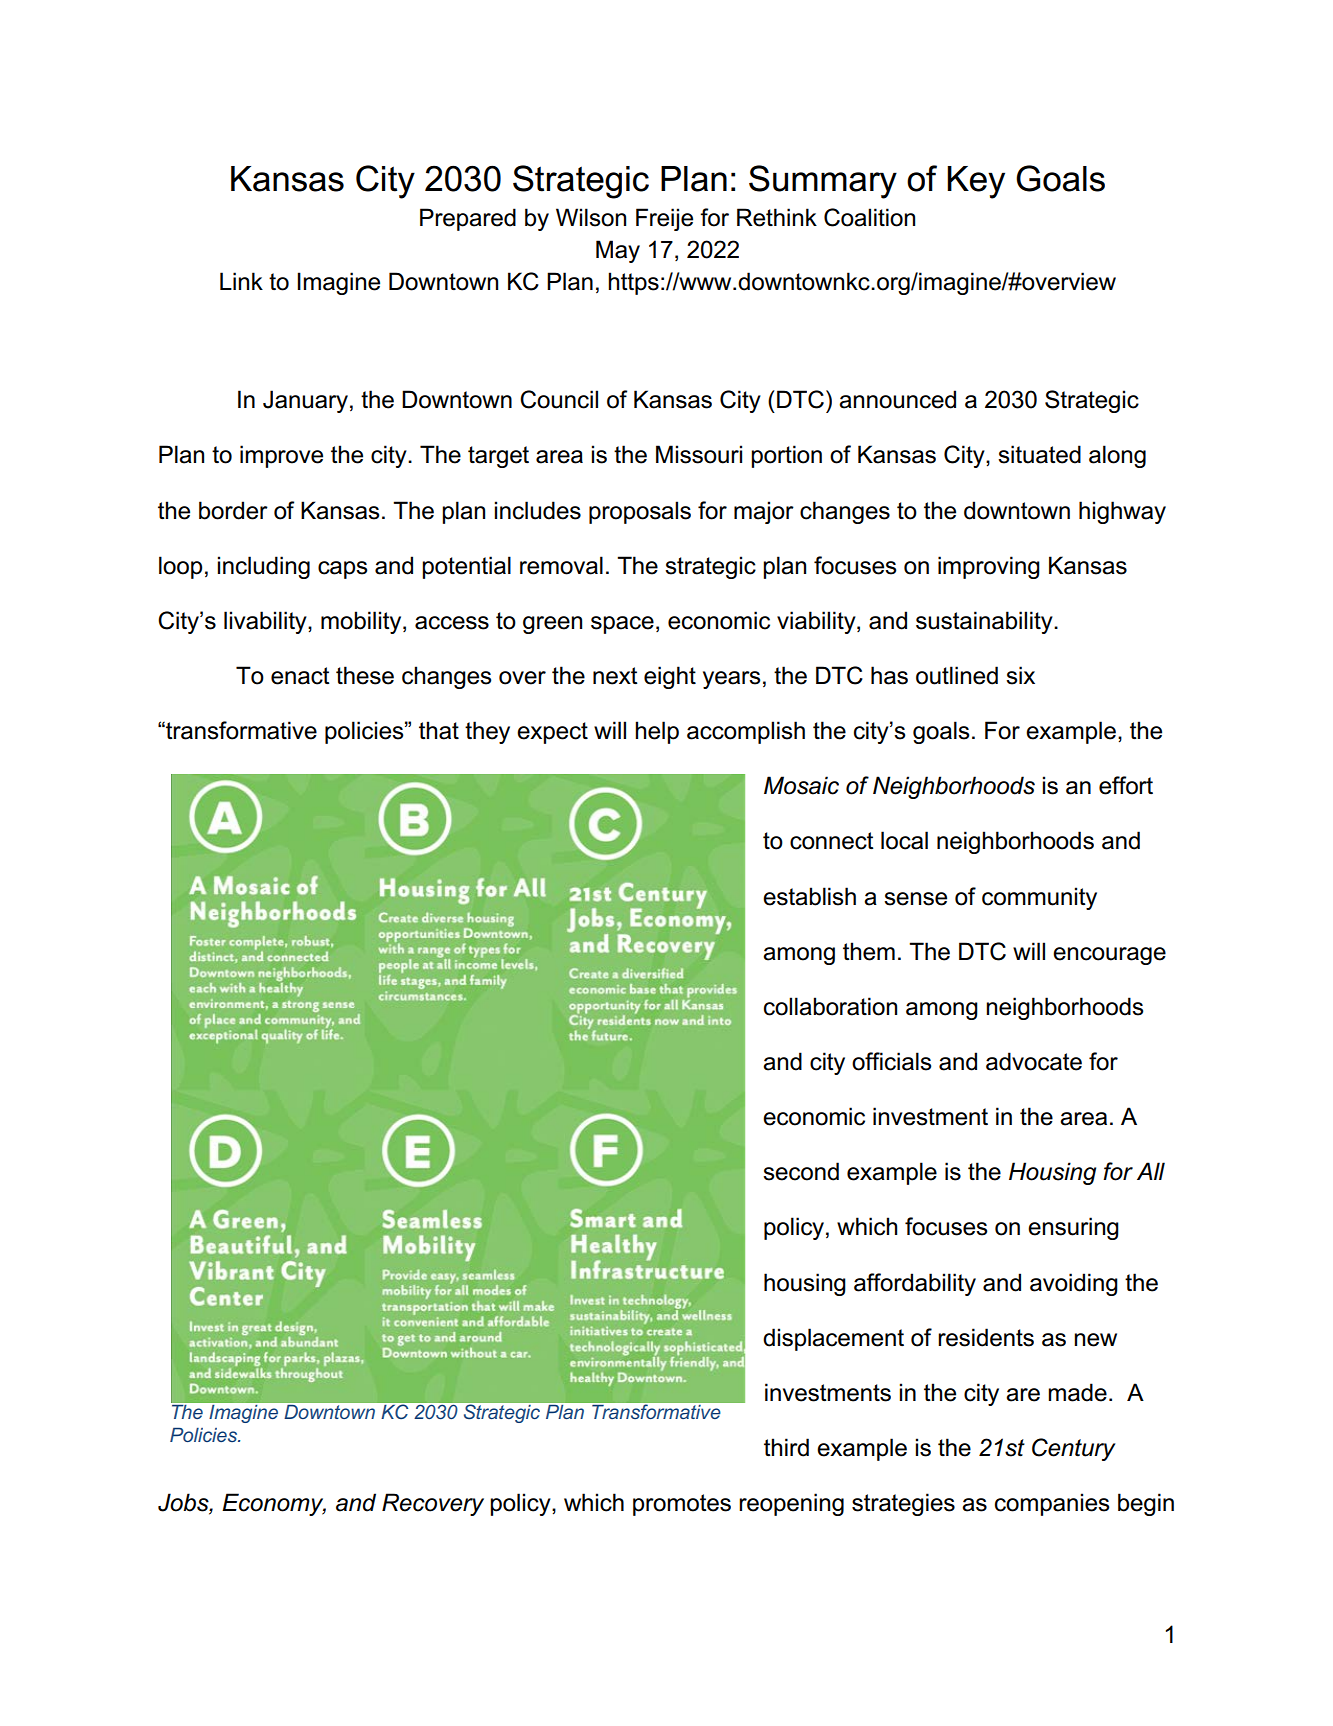 This document has height=1726, width=1333. I want to click on Link, so click(241, 281).
